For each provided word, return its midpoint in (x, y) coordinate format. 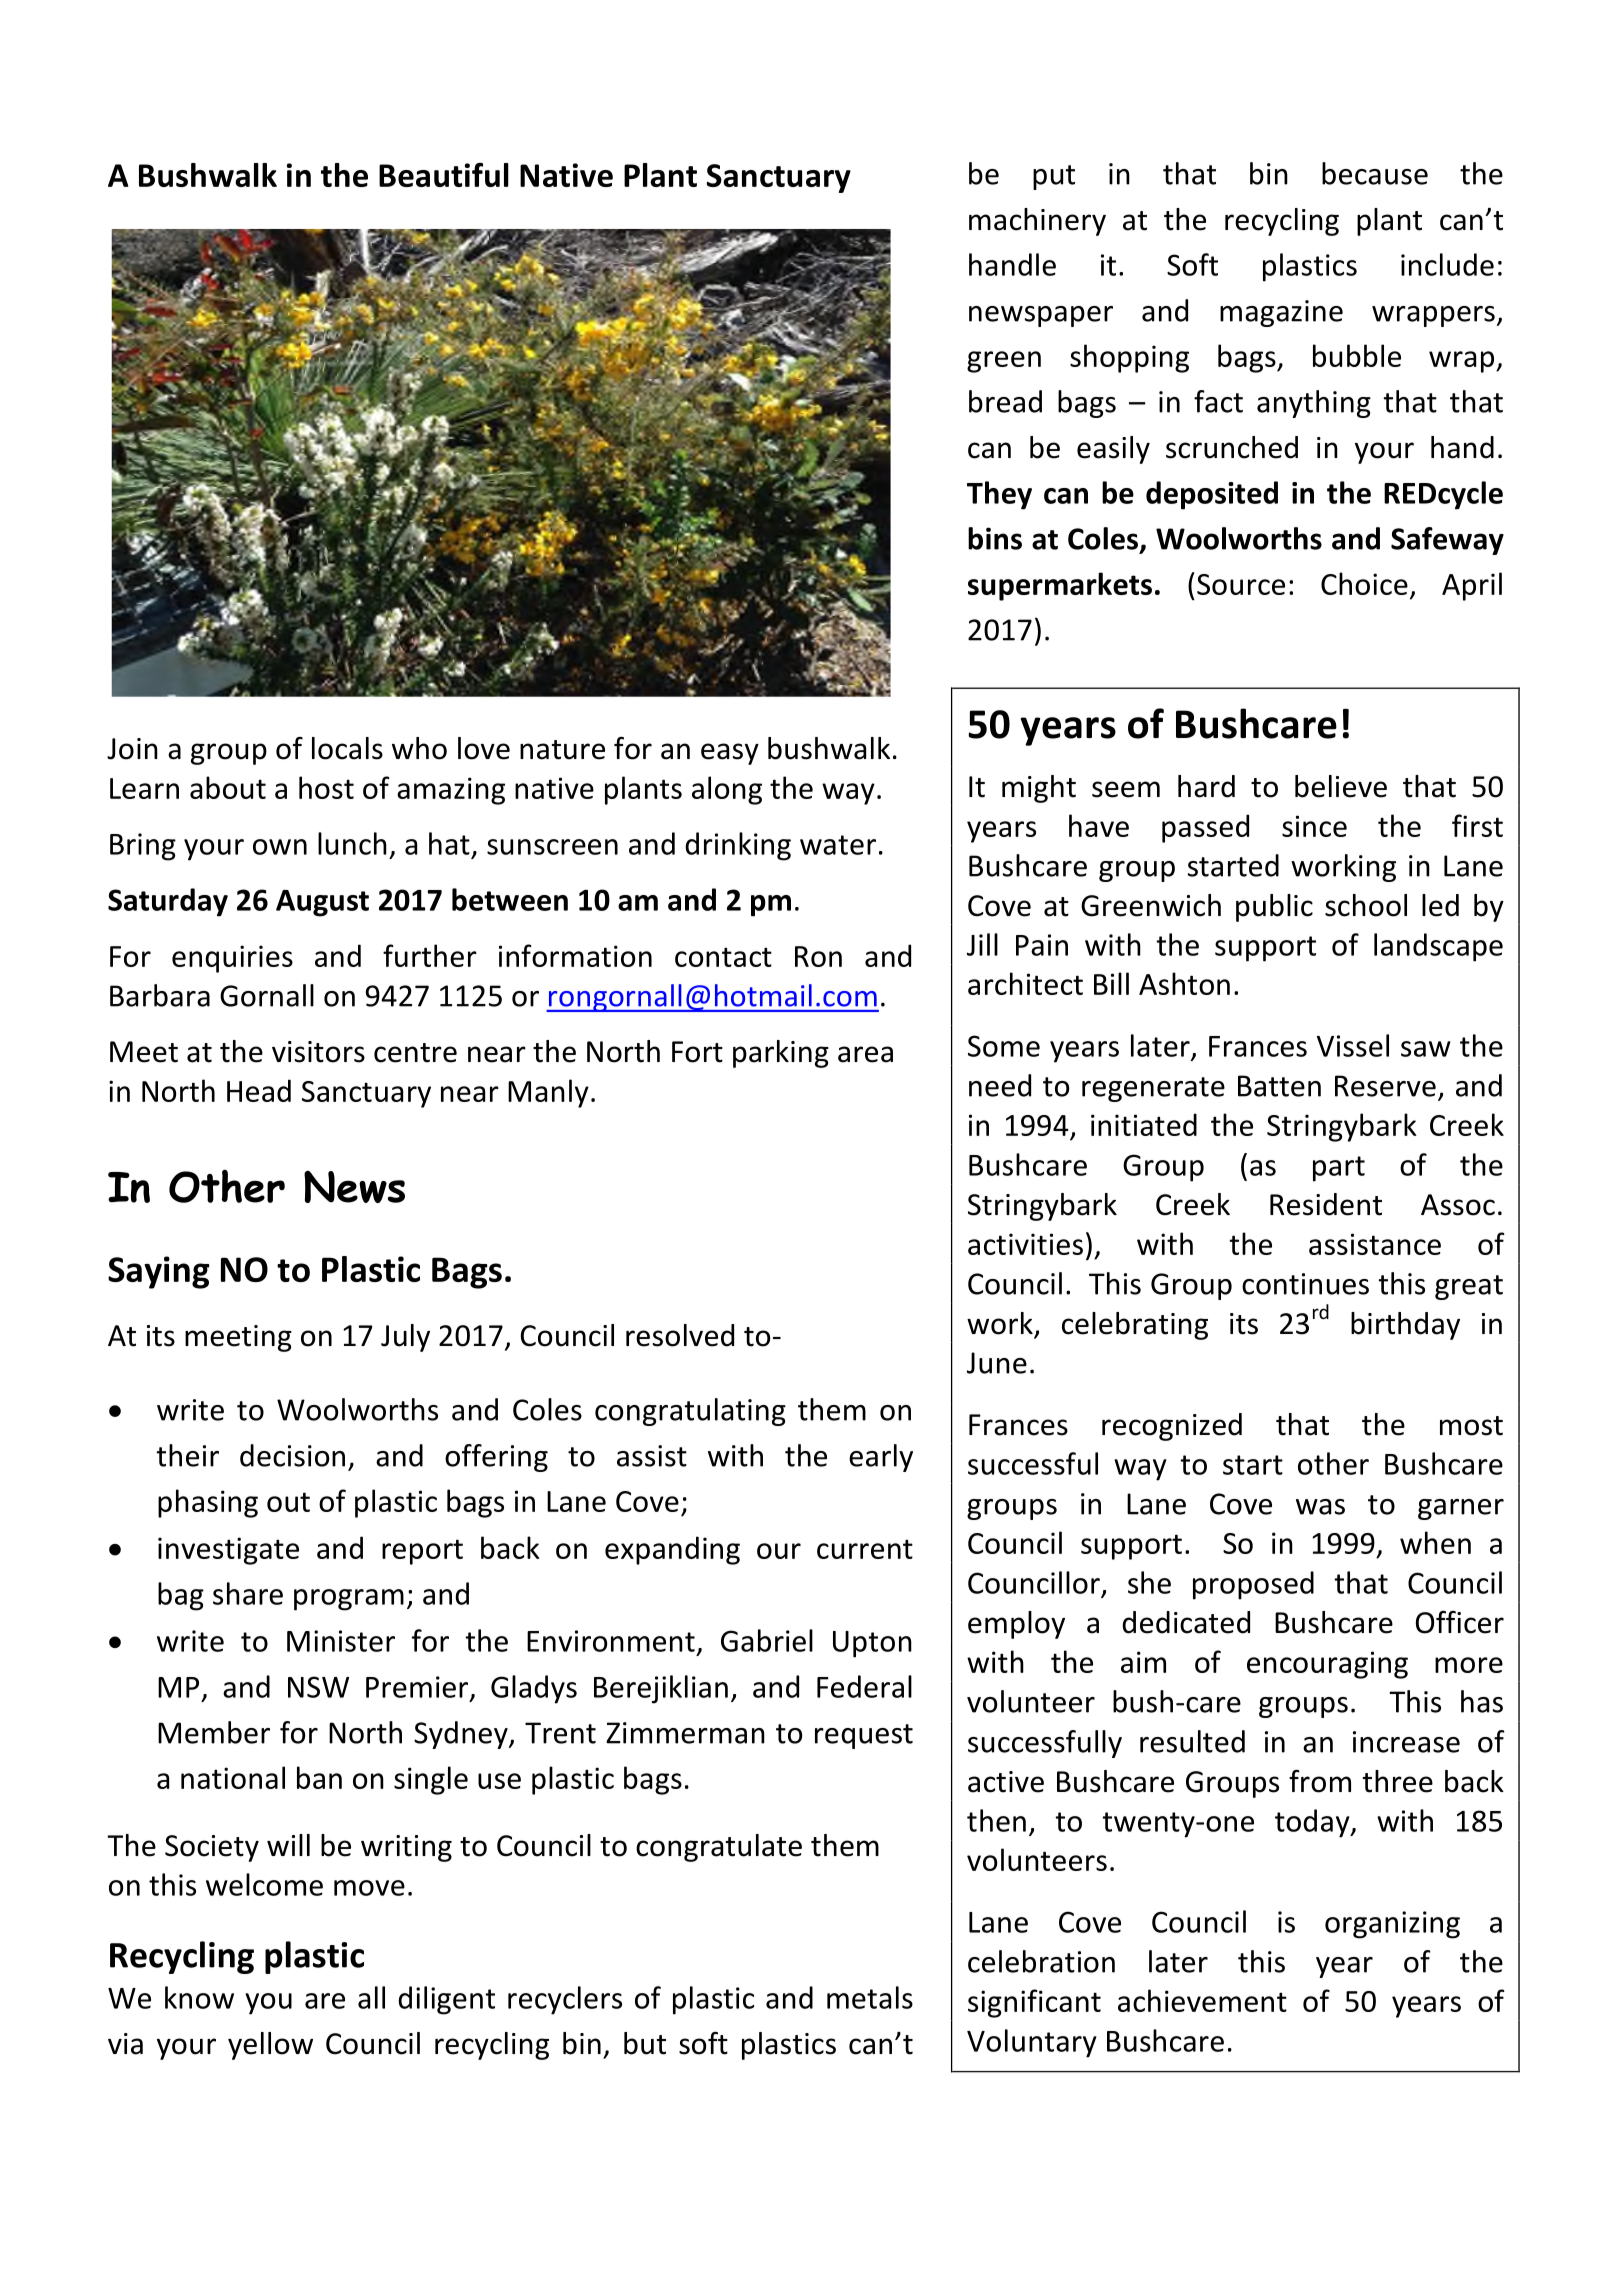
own (280, 847)
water (838, 845)
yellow (270, 2046)
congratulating (690, 1412)
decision (292, 1455)
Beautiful (444, 174)
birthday (1405, 1326)
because (1375, 173)
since (1314, 826)
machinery (1037, 222)
